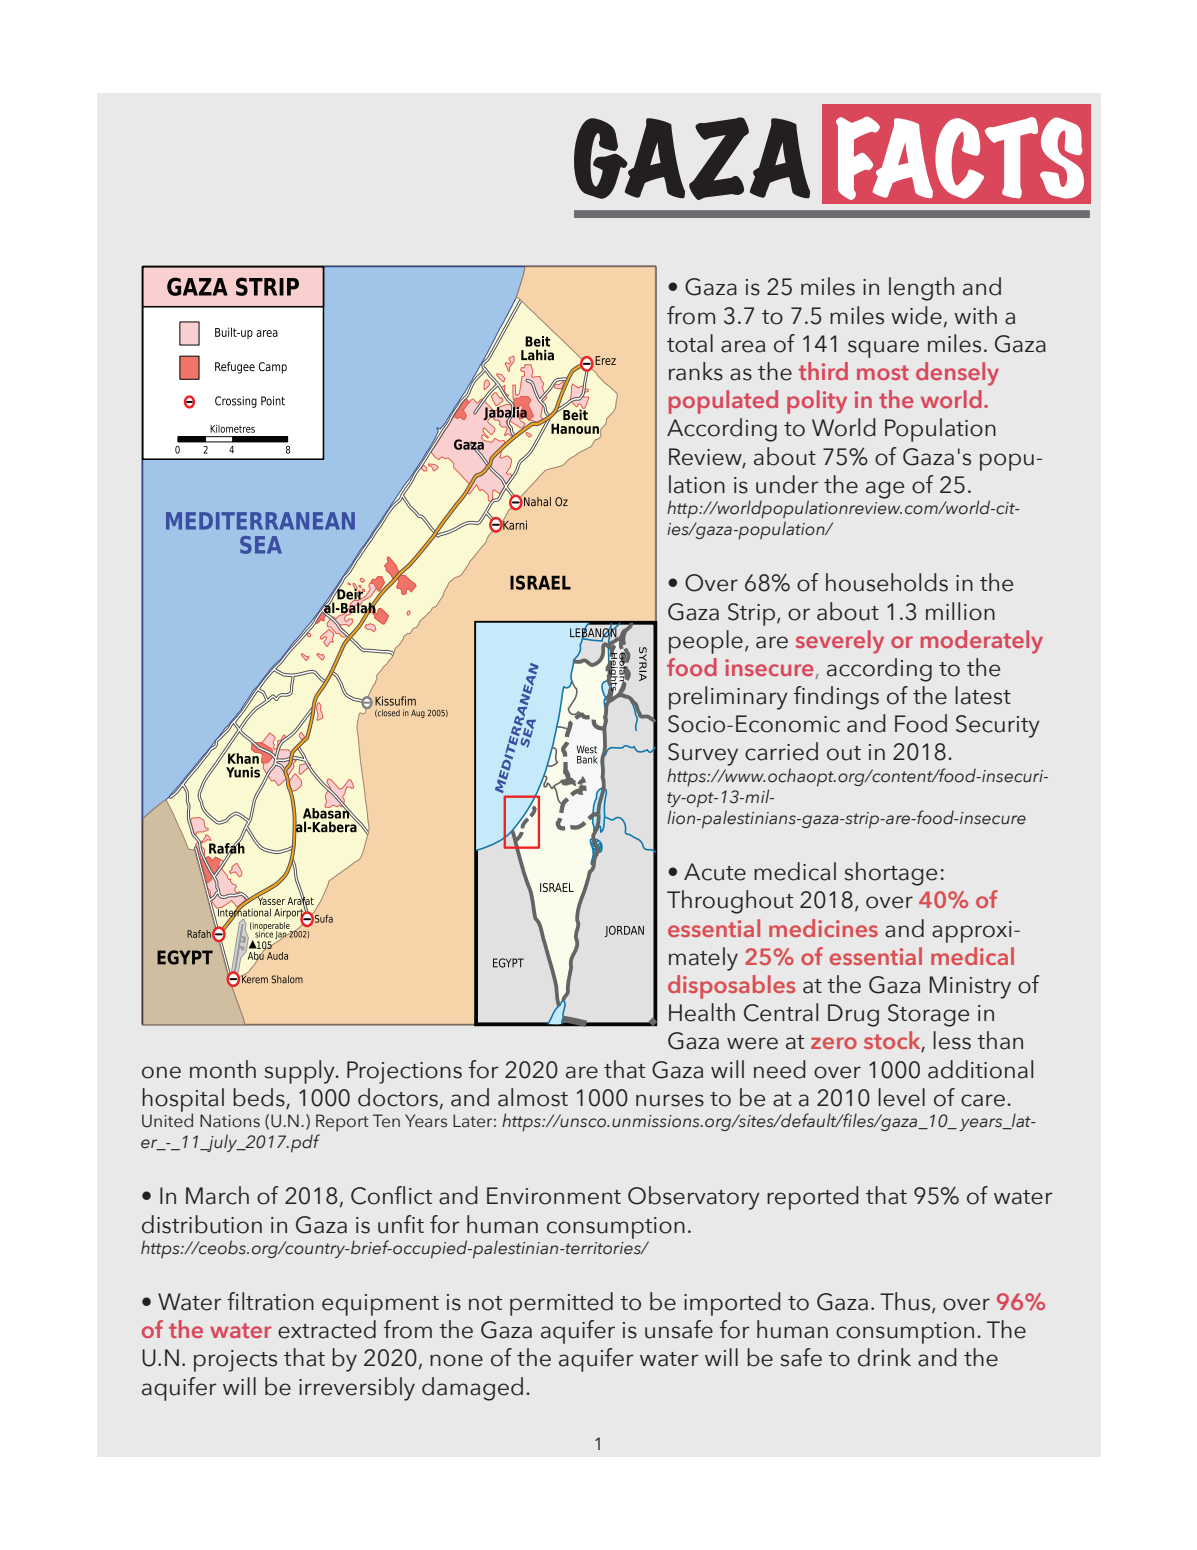 Image resolution: width=1197 pixels, height=1550 pixels. What do you see at coordinates (928, 1015) in the screenshot?
I see `Storage` at bounding box center [928, 1015].
